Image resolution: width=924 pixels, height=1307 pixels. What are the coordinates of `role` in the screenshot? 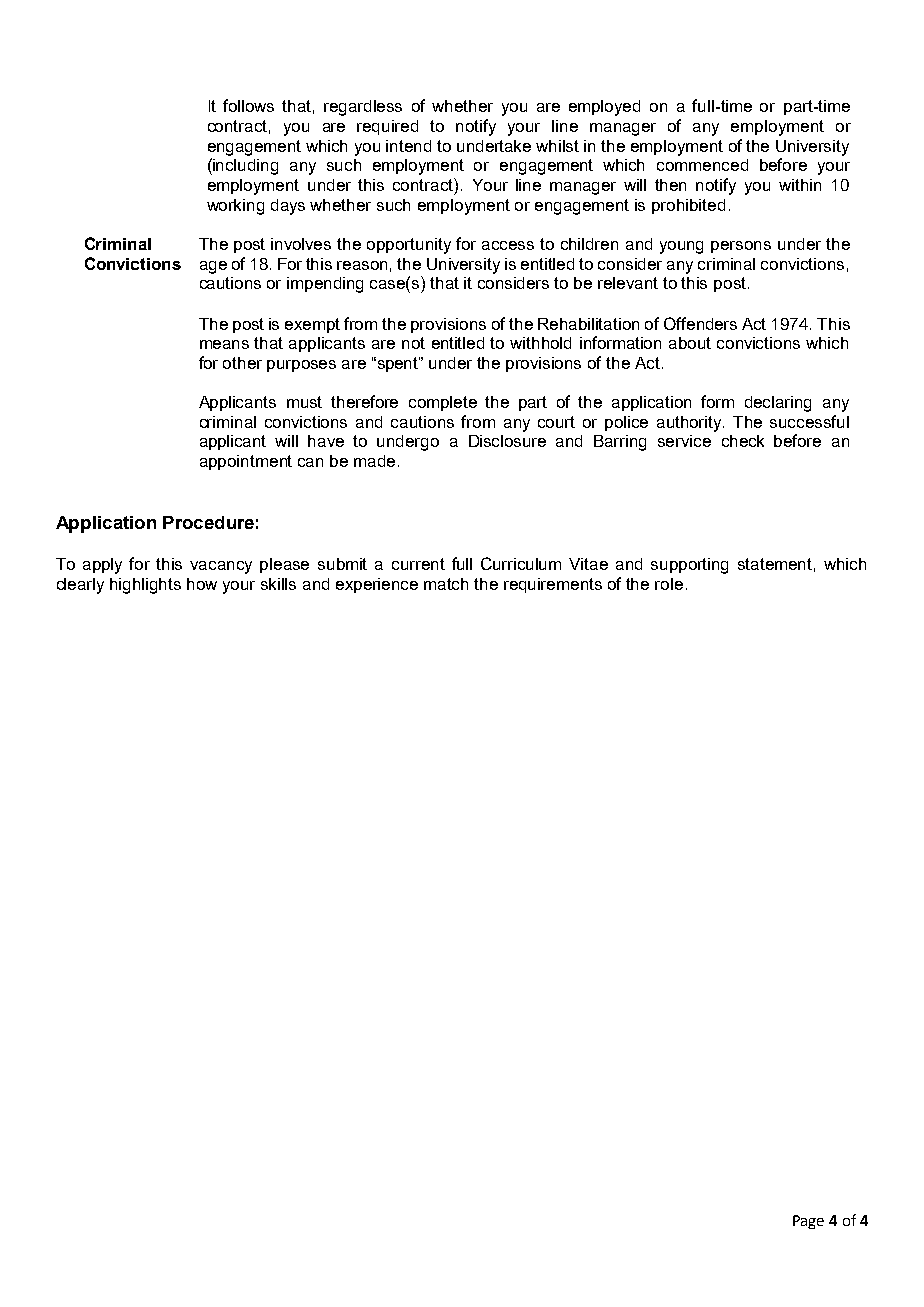 It's located at (669, 584).
